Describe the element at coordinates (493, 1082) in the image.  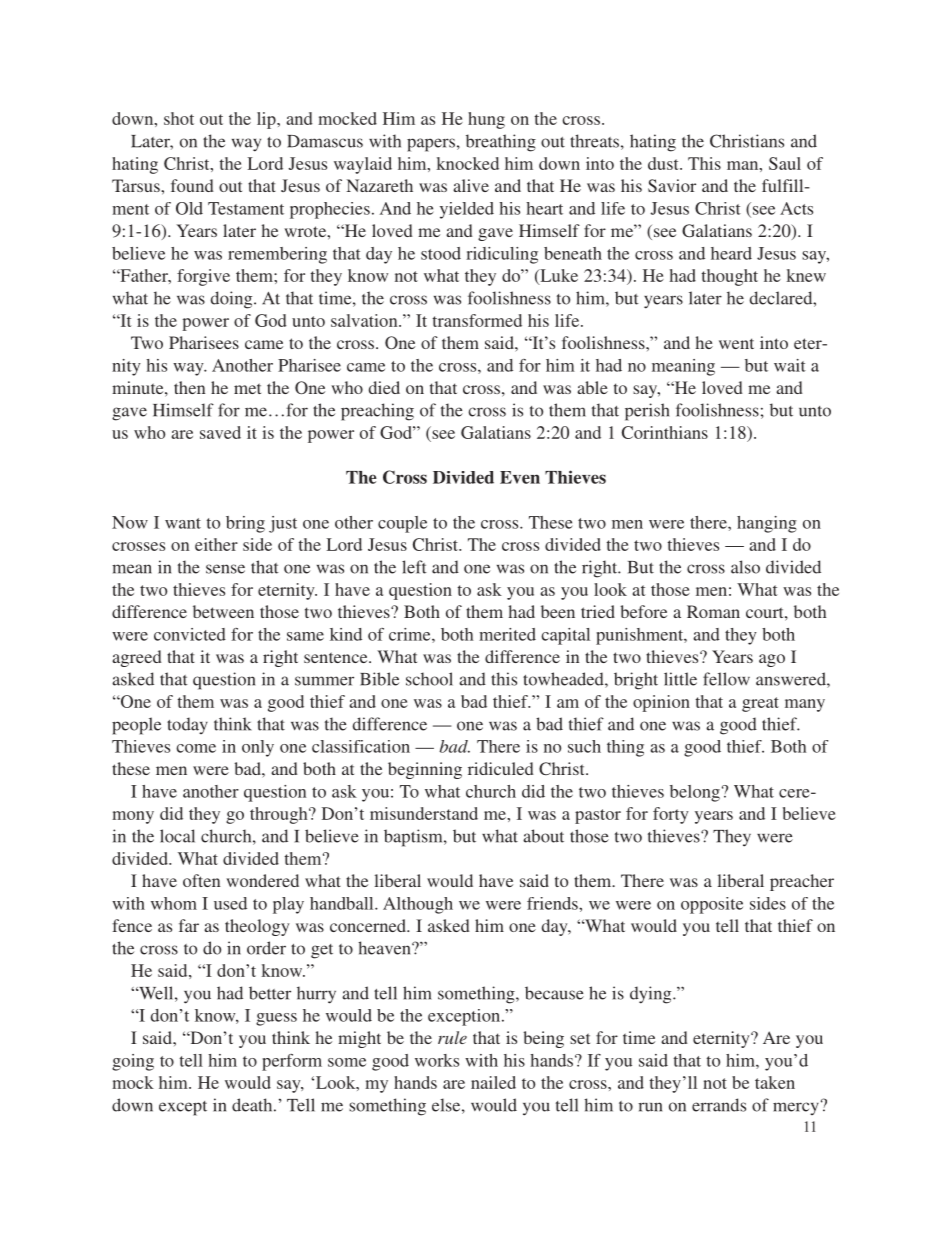
I see `nailed` at that location.
